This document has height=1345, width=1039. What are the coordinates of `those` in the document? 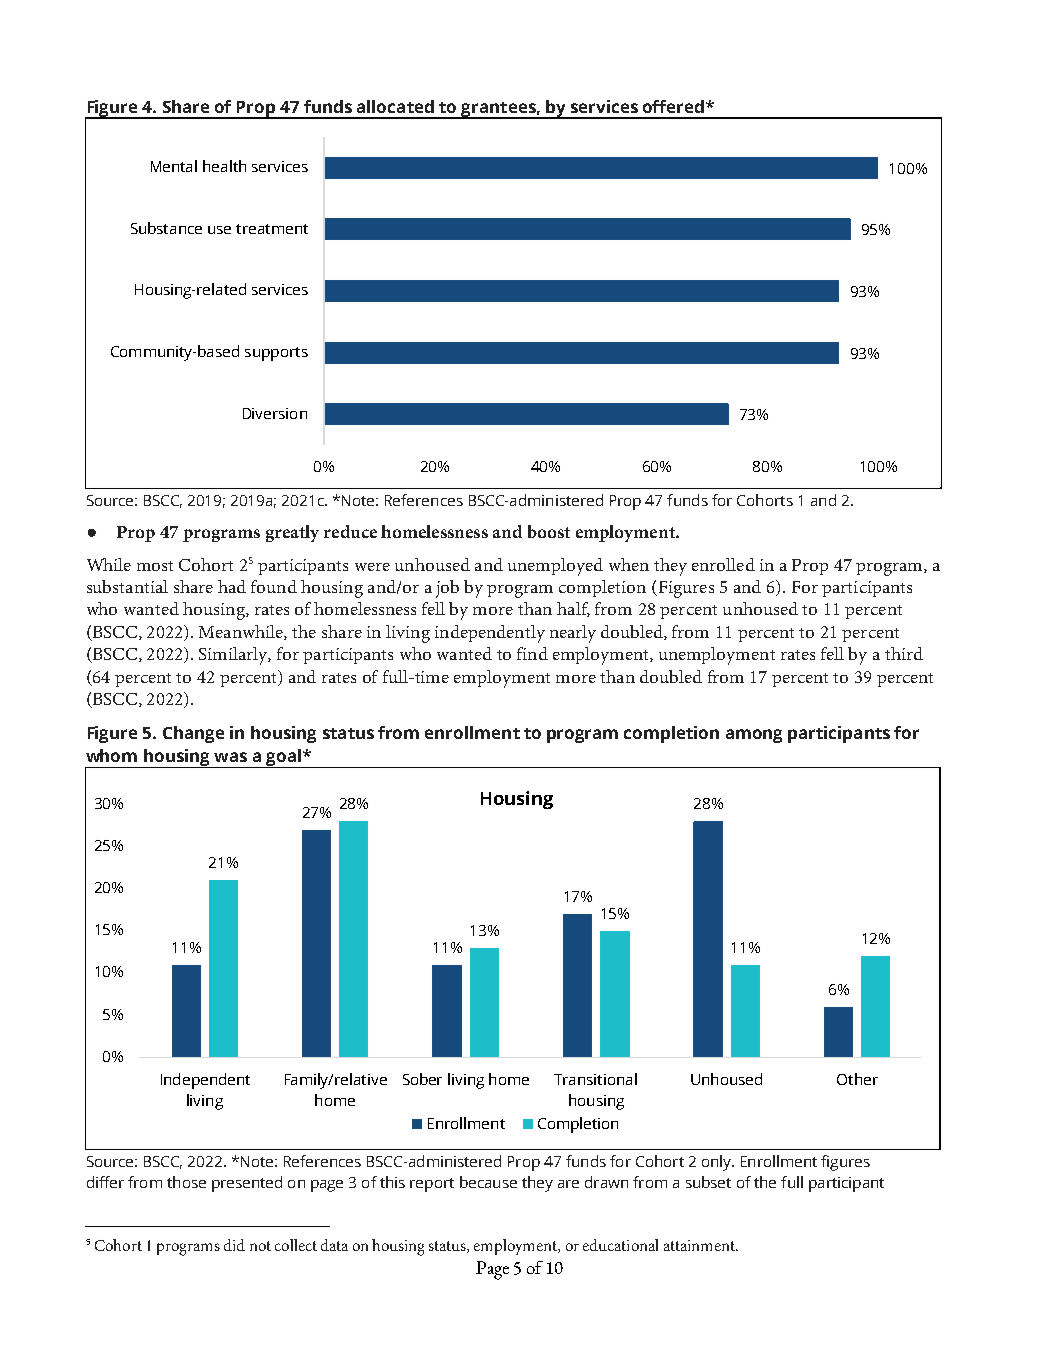 It's located at (186, 1182).
